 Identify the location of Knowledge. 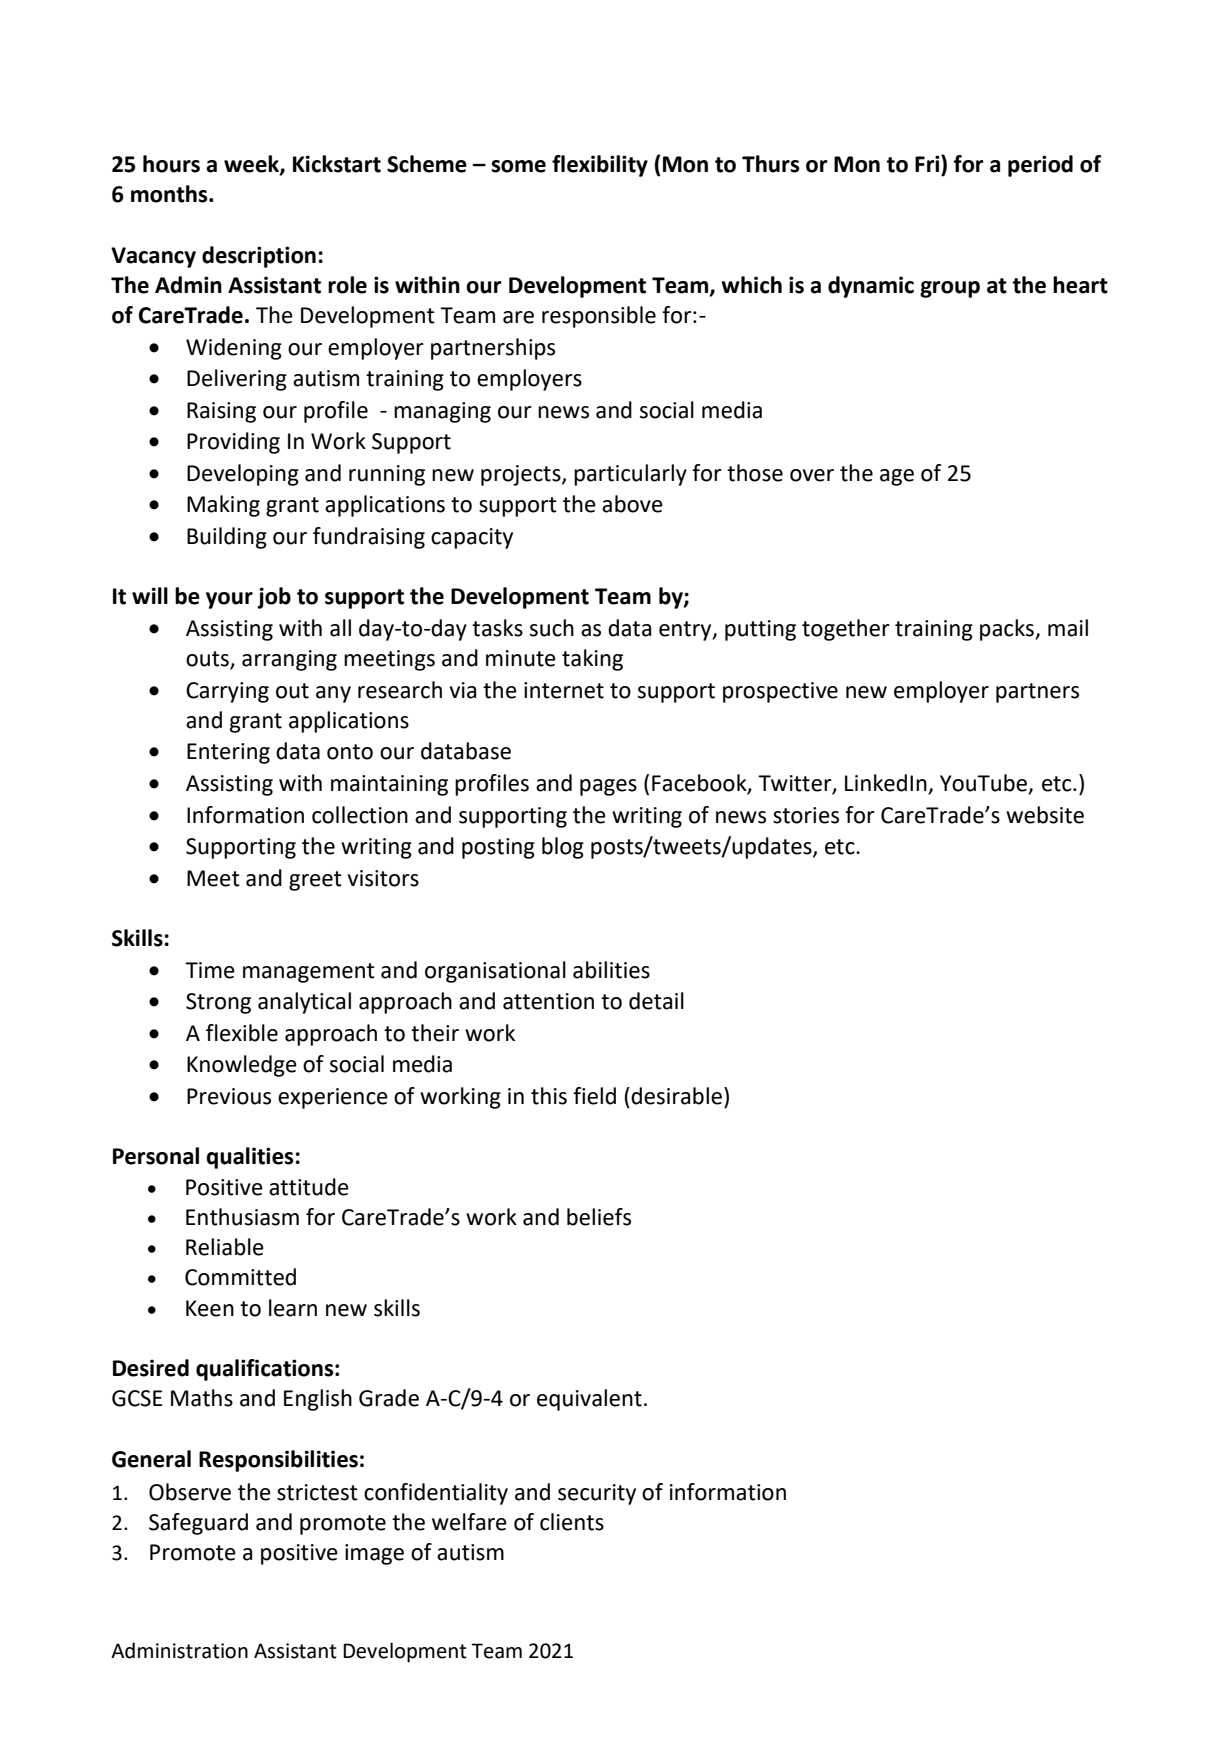
(242, 1066).
